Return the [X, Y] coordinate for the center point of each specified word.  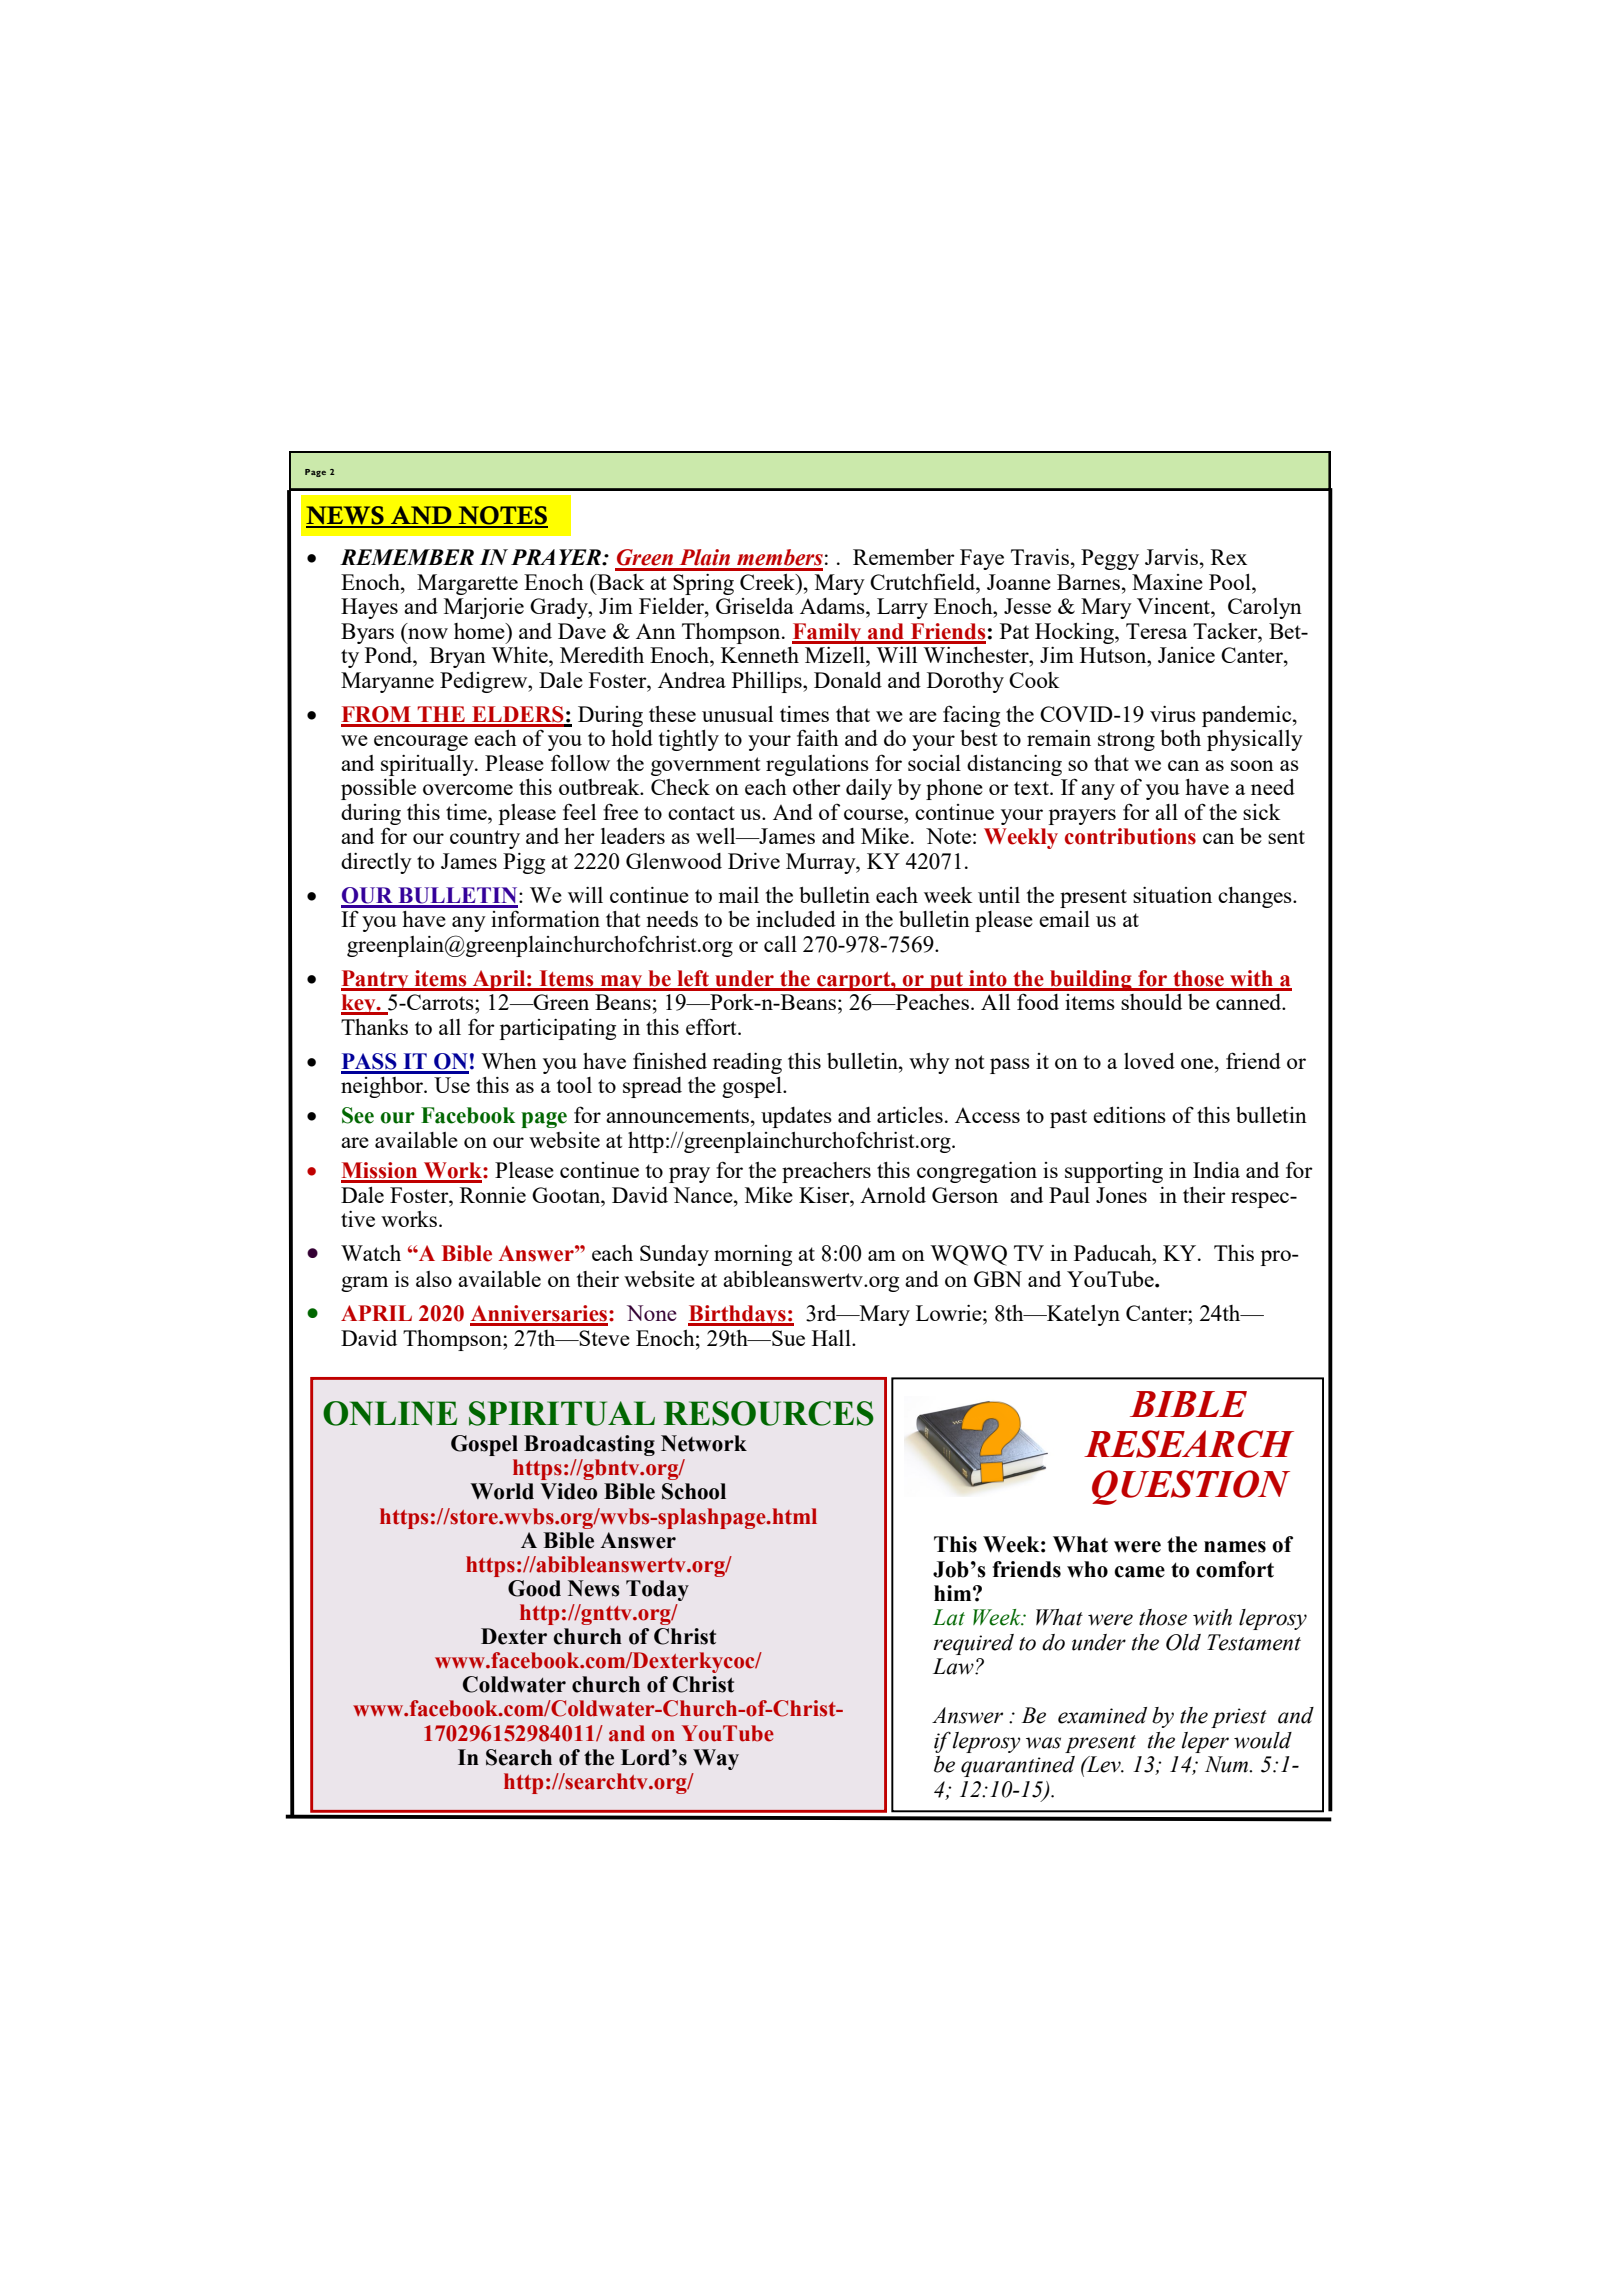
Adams [833, 606]
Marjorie [484, 608]
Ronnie [493, 1195]
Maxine [1167, 582]
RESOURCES [769, 1413]
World [502, 1491]
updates [796, 1117]
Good [534, 1588]
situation [1172, 895]
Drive [754, 861]
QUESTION [1191, 1487]
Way [716, 1759]
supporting [1114, 1172]
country [485, 839]
